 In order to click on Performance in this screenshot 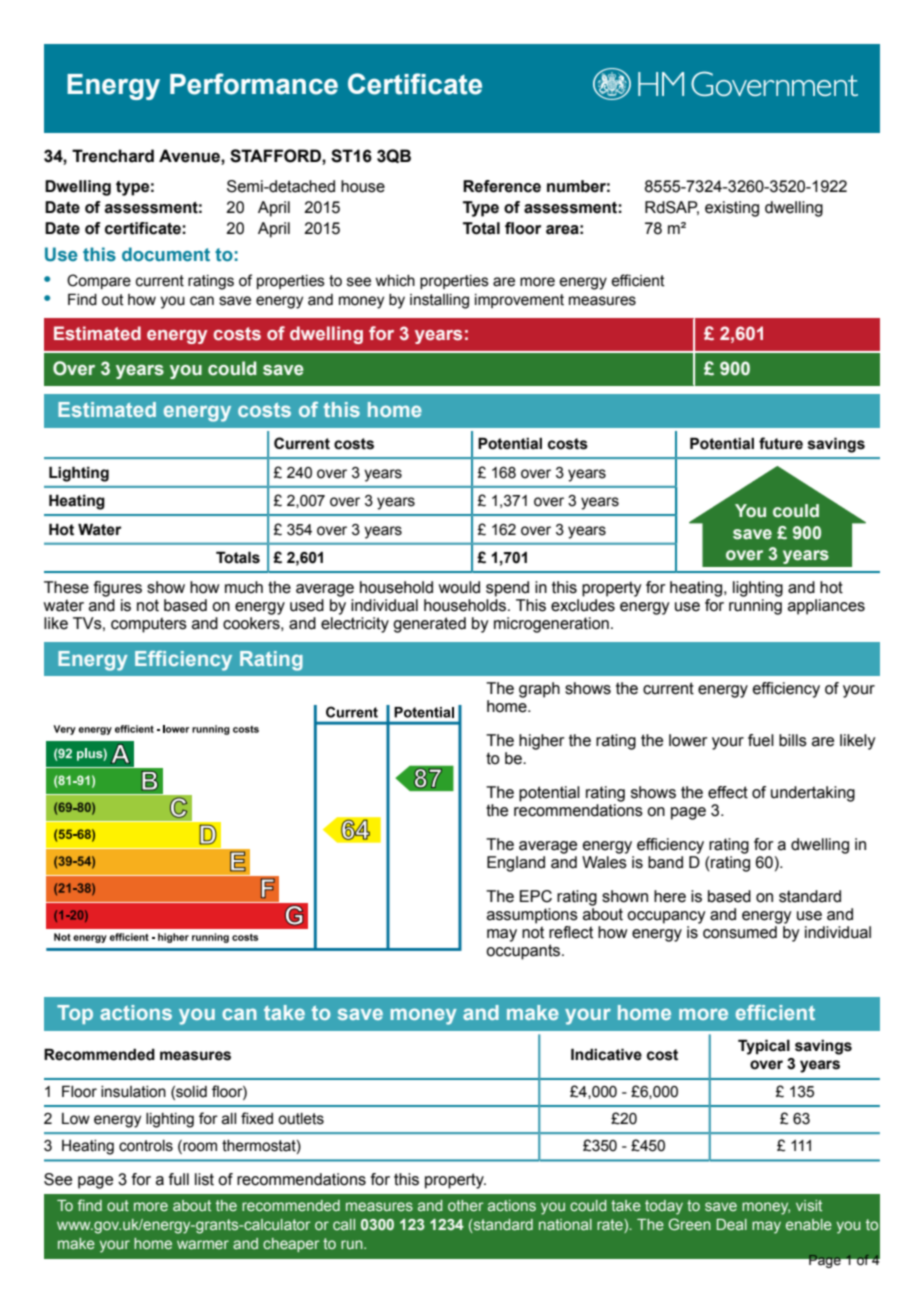, I will do `click(254, 84)`.
